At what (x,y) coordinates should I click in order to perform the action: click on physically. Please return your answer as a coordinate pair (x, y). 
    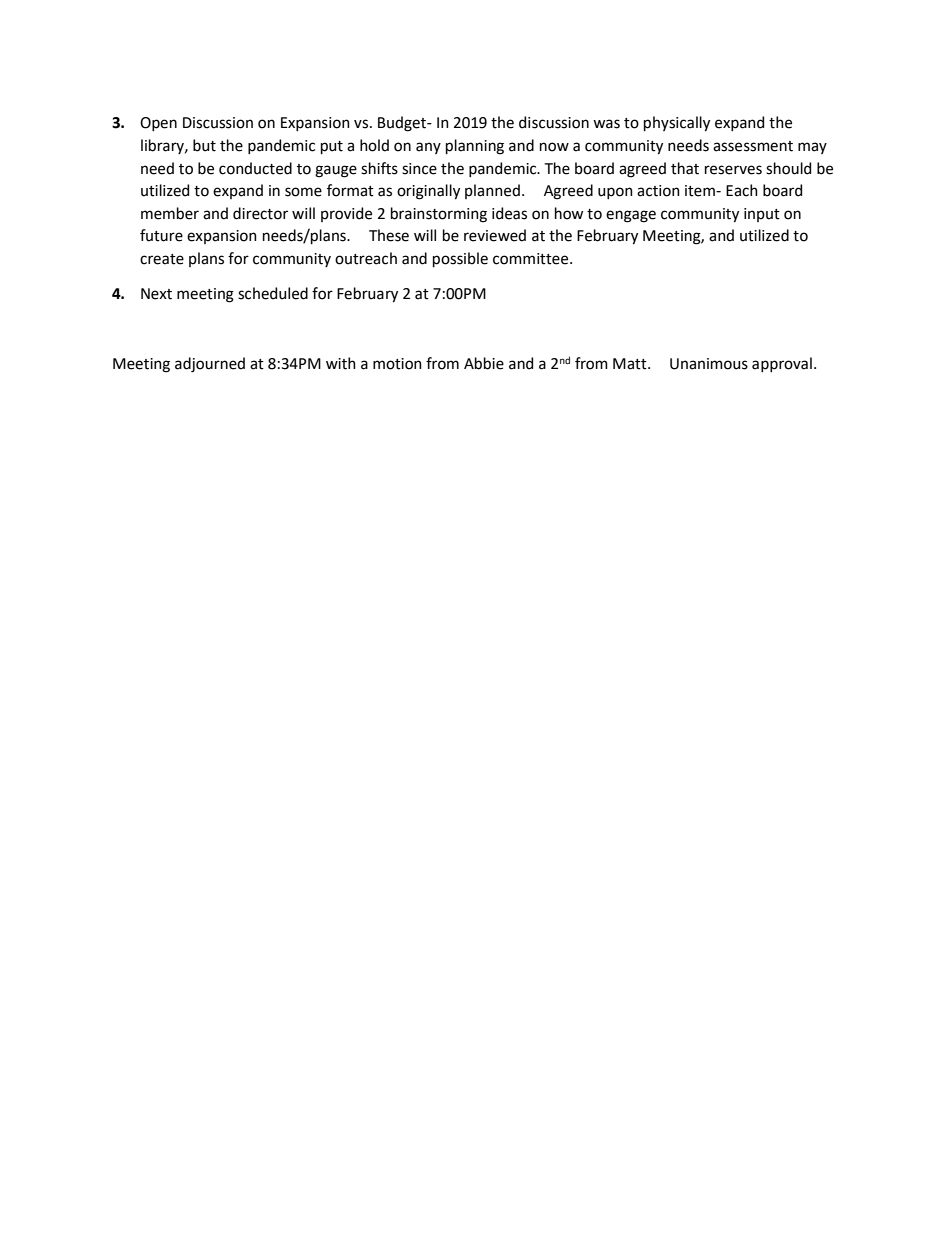
    Looking at the image, I should click on (677, 124).
